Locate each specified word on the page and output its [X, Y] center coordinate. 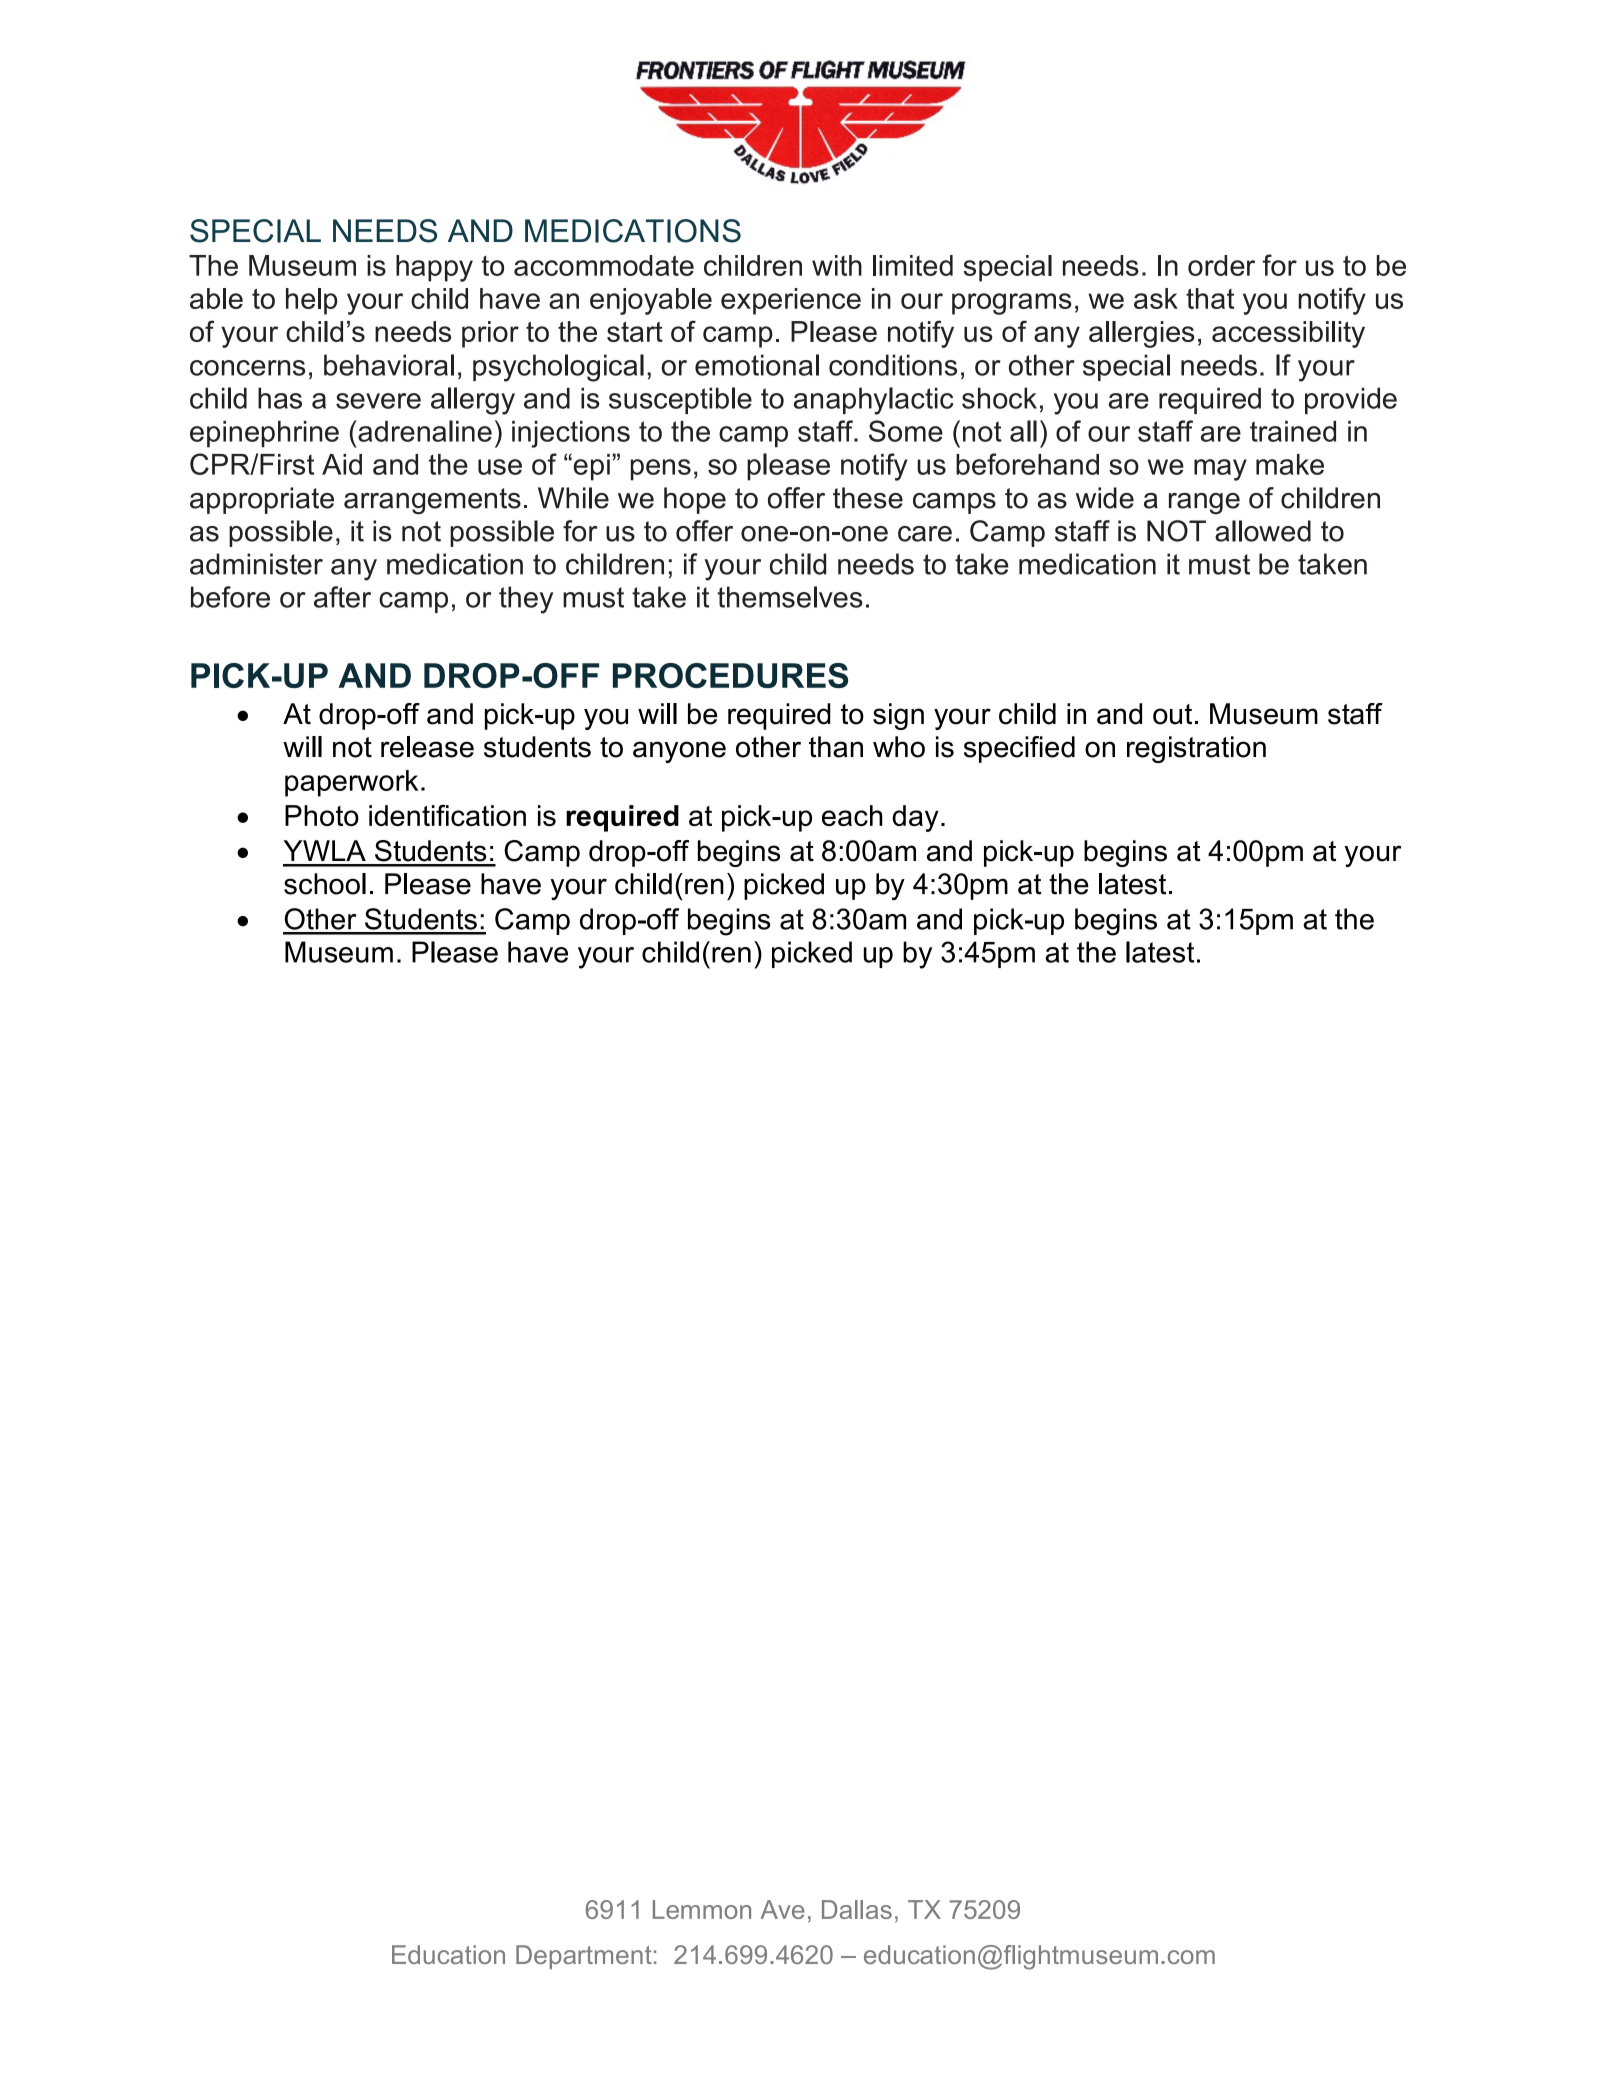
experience [791, 301]
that [1210, 298]
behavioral [389, 365]
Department [584, 1957]
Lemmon [702, 1909]
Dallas [857, 1909]
